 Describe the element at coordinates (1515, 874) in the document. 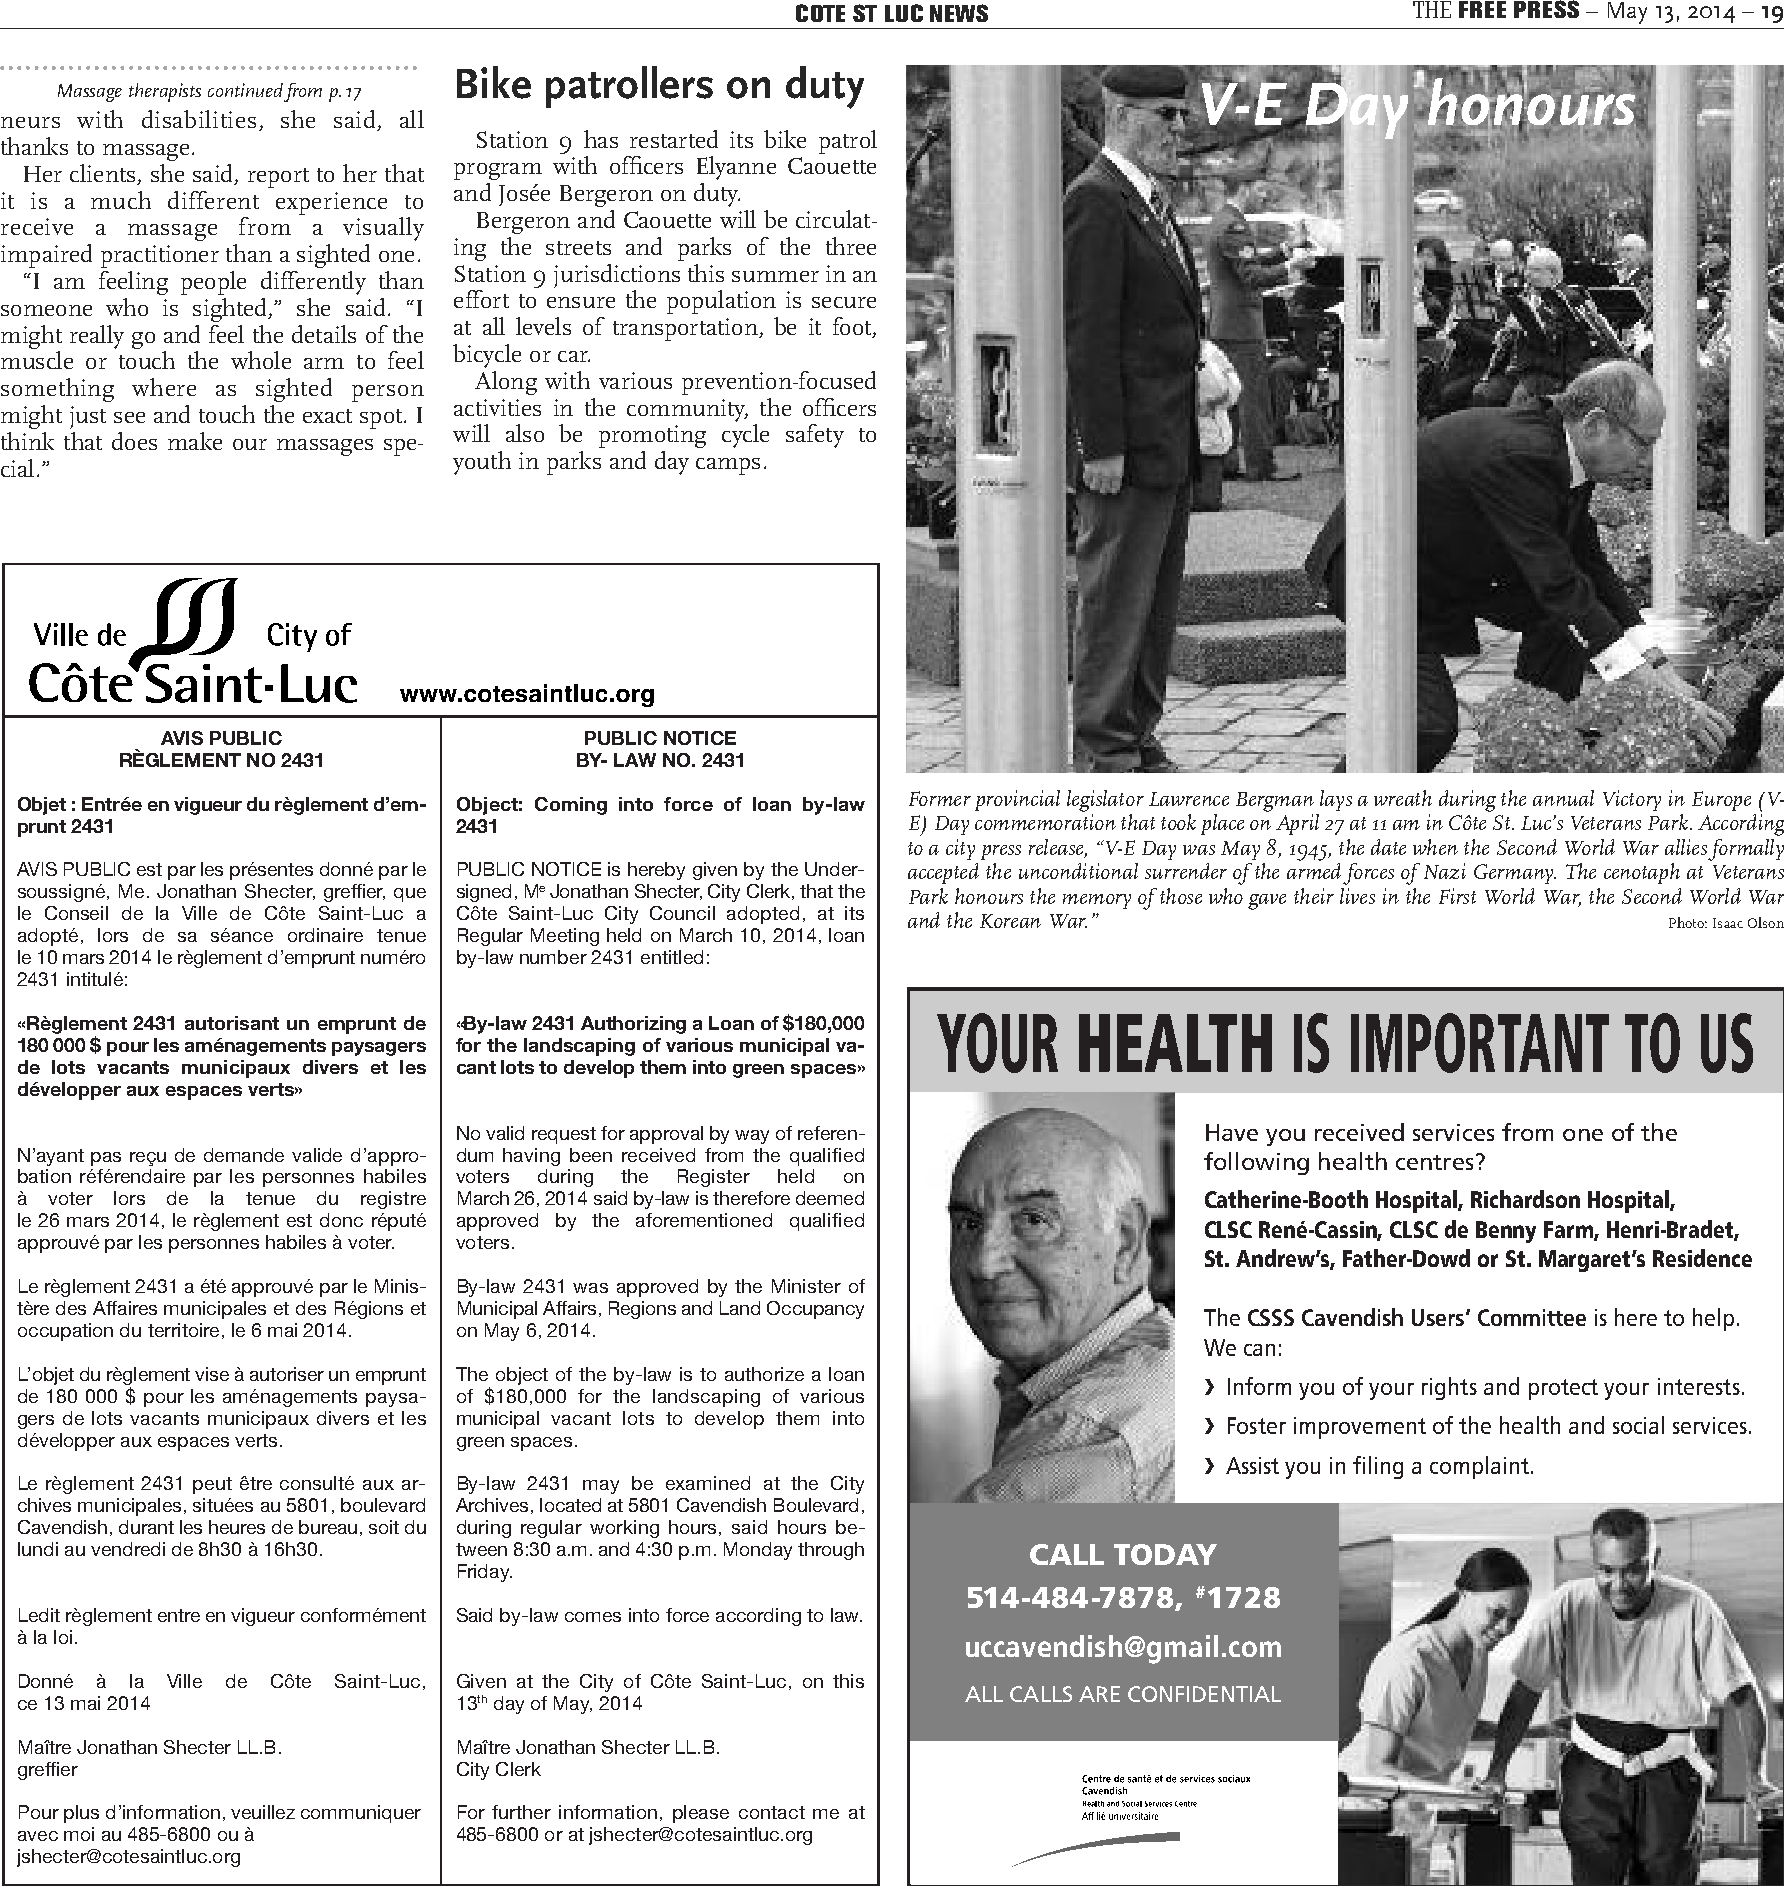

I see `Germany` at that location.
